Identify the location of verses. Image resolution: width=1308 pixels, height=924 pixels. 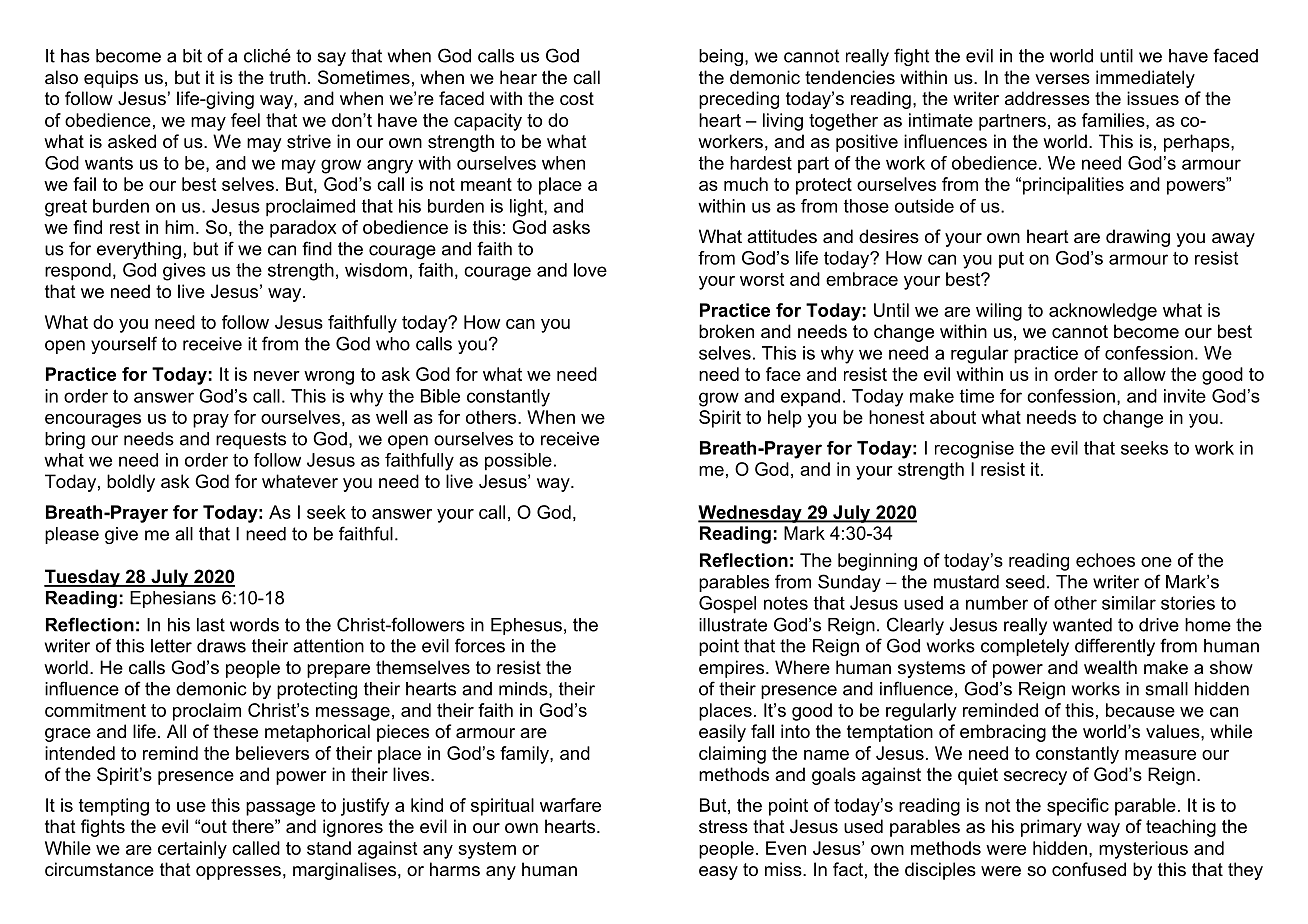
(1062, 79).
